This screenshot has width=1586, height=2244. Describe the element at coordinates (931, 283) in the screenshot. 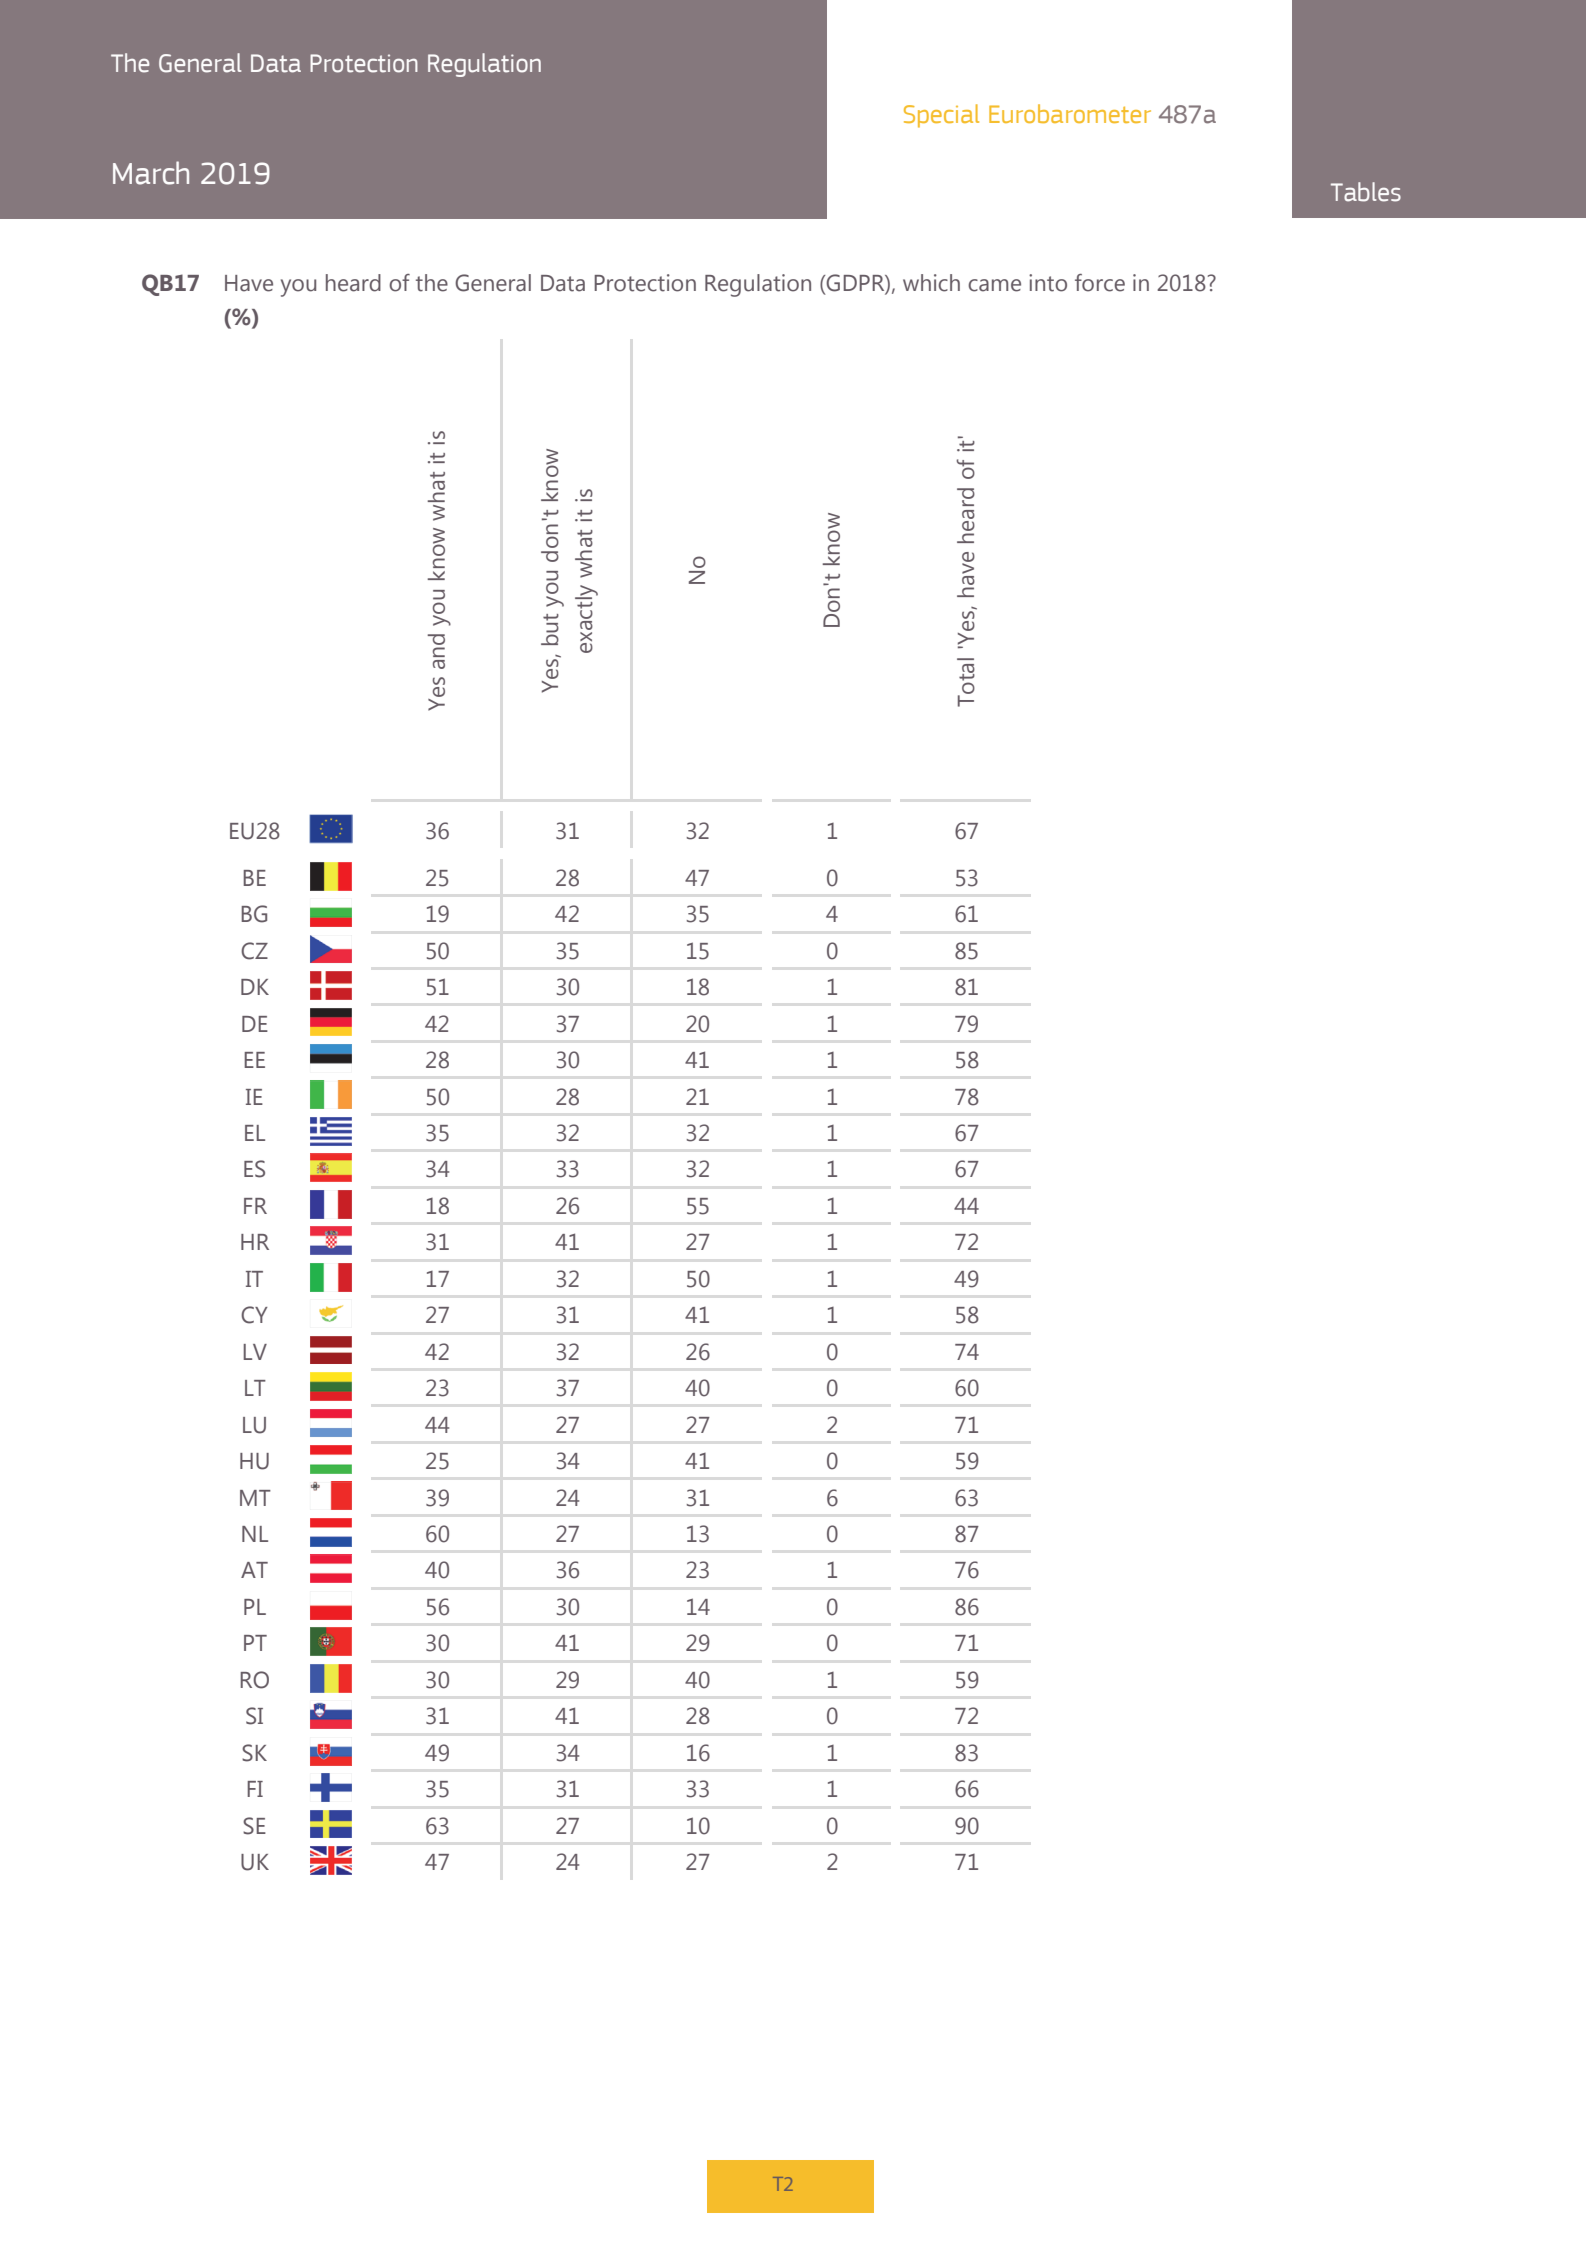

I see `which` at that location.
